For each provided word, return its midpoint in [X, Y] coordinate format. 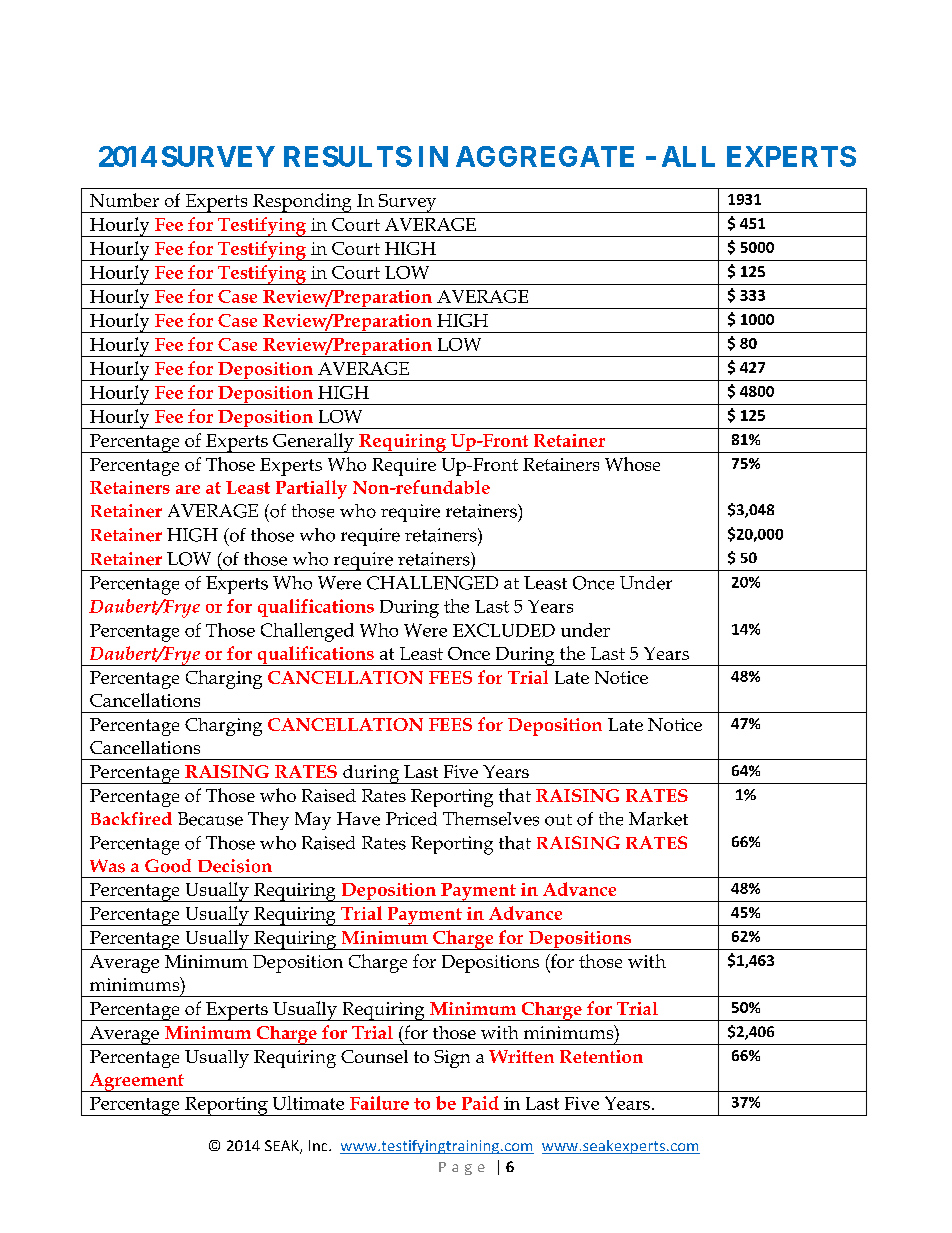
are [188, 489]
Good [168, 866]
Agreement [137, 1082]
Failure [379, 1103]
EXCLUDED [504, 630]
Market [658, 819]
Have [358, 819]
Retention [601, 1056]
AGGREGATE [545, 156]
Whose [632, 464]
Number [124, 200]
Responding [302, 203]
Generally [313, 443]
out [558, 820]
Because [210, 819]
